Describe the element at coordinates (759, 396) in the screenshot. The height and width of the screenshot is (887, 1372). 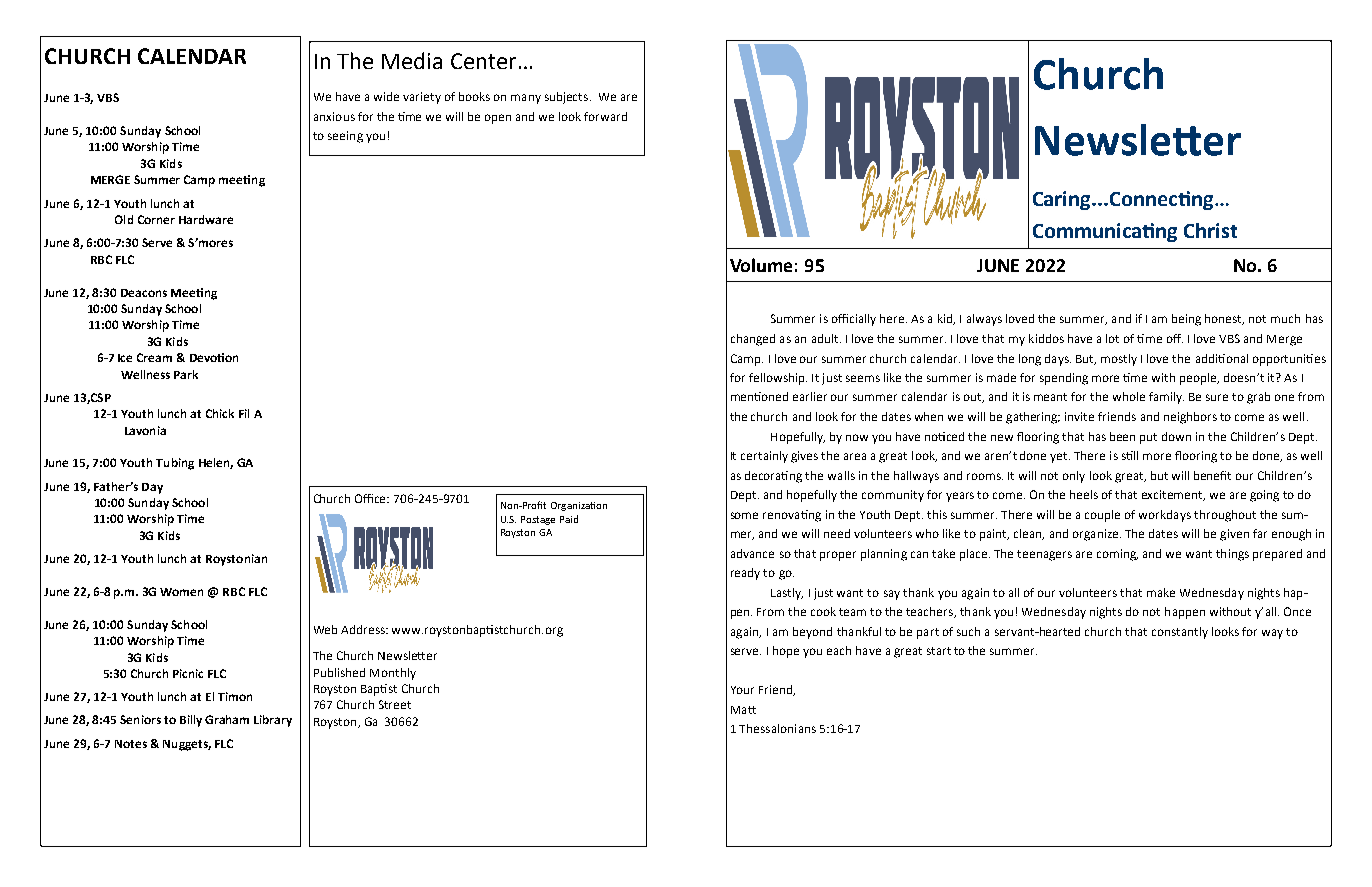
I see `mentioned` at that location.
